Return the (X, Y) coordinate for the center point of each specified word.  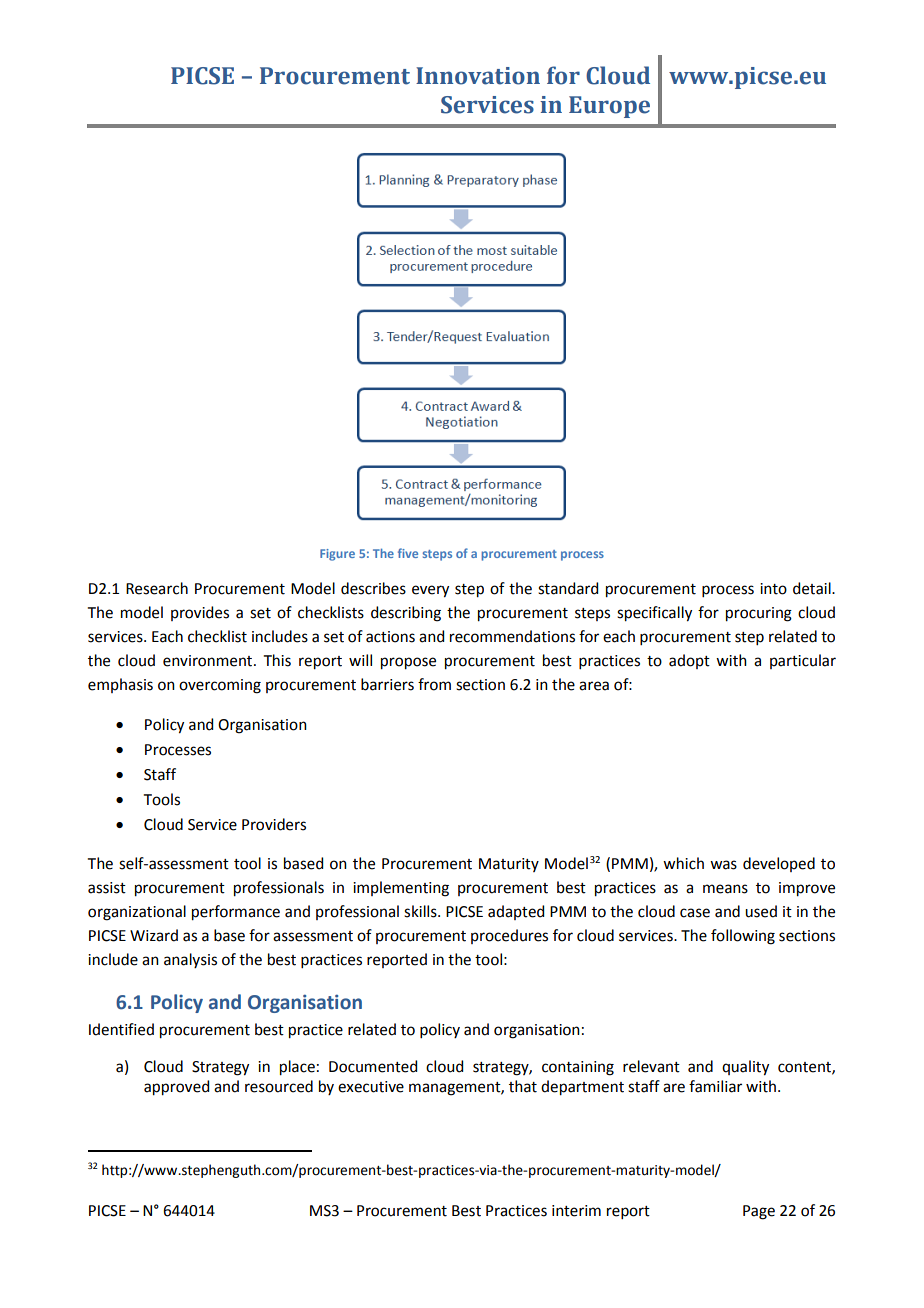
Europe (609, 107)
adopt (689, 661)
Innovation (478, 76)
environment (209, 661)
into (773, 589)
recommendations (512, 636)
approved (176, 1088)
